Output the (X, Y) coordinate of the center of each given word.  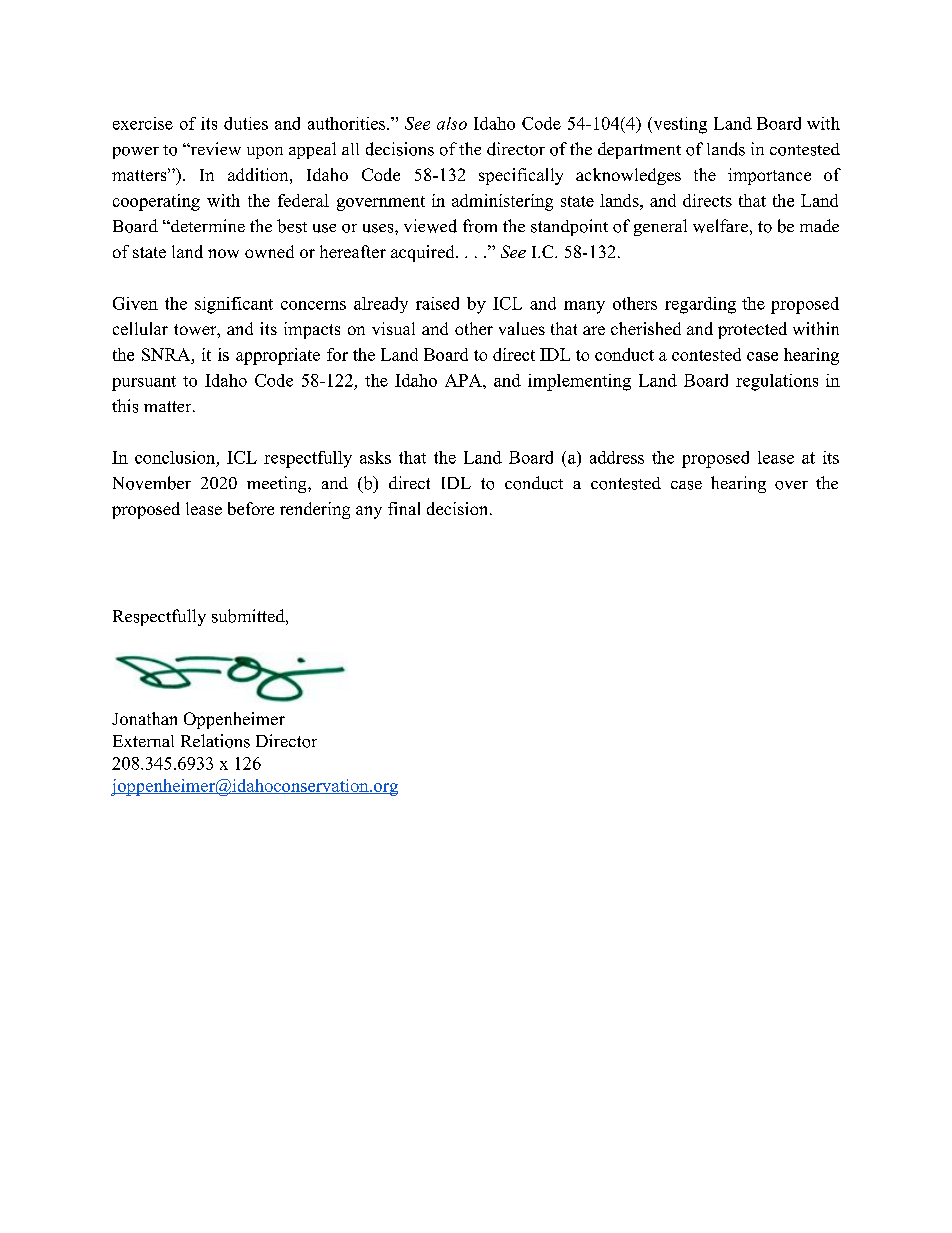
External (143, 741)
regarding (700, 305)
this (125, 406)
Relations (215, 741)
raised (437, 303)
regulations (777, 382)
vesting (679, 125)
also (452, 123)
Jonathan (144, 718)
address (617, 457)
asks (375, 457)
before (251, 508)
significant (234, 305)
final (404, 508)
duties (246, 123)
